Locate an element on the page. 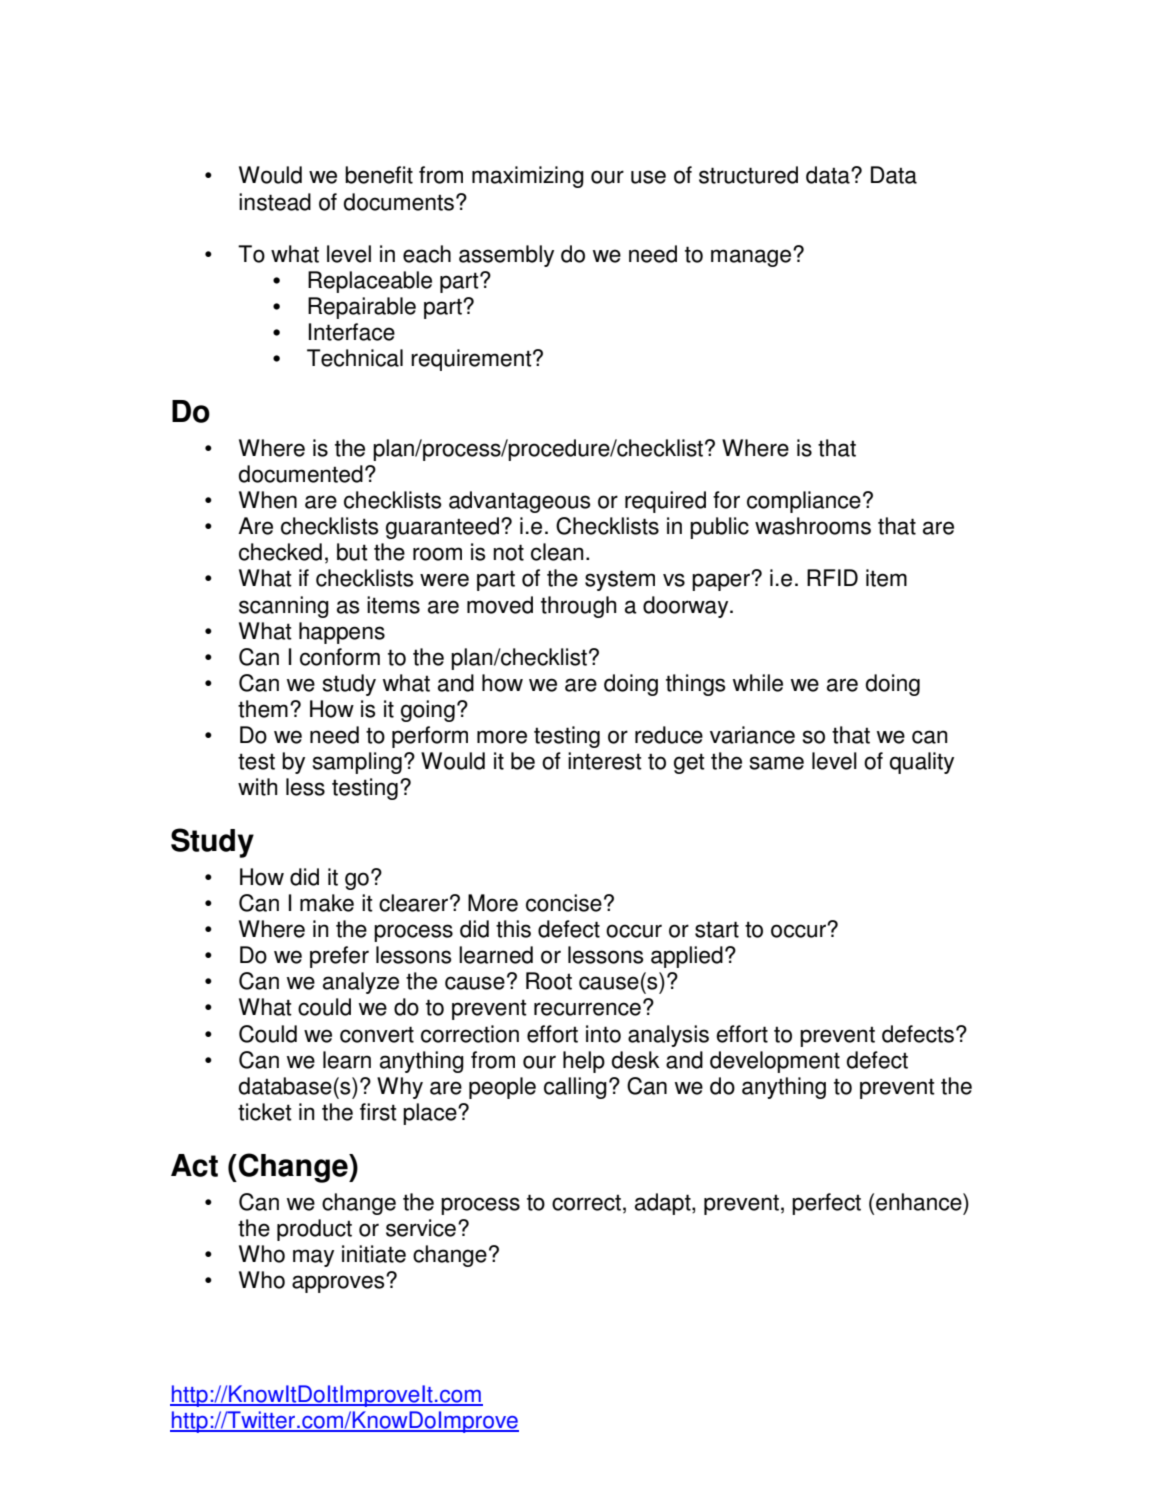  interest is located at coordinates (605, 761).
